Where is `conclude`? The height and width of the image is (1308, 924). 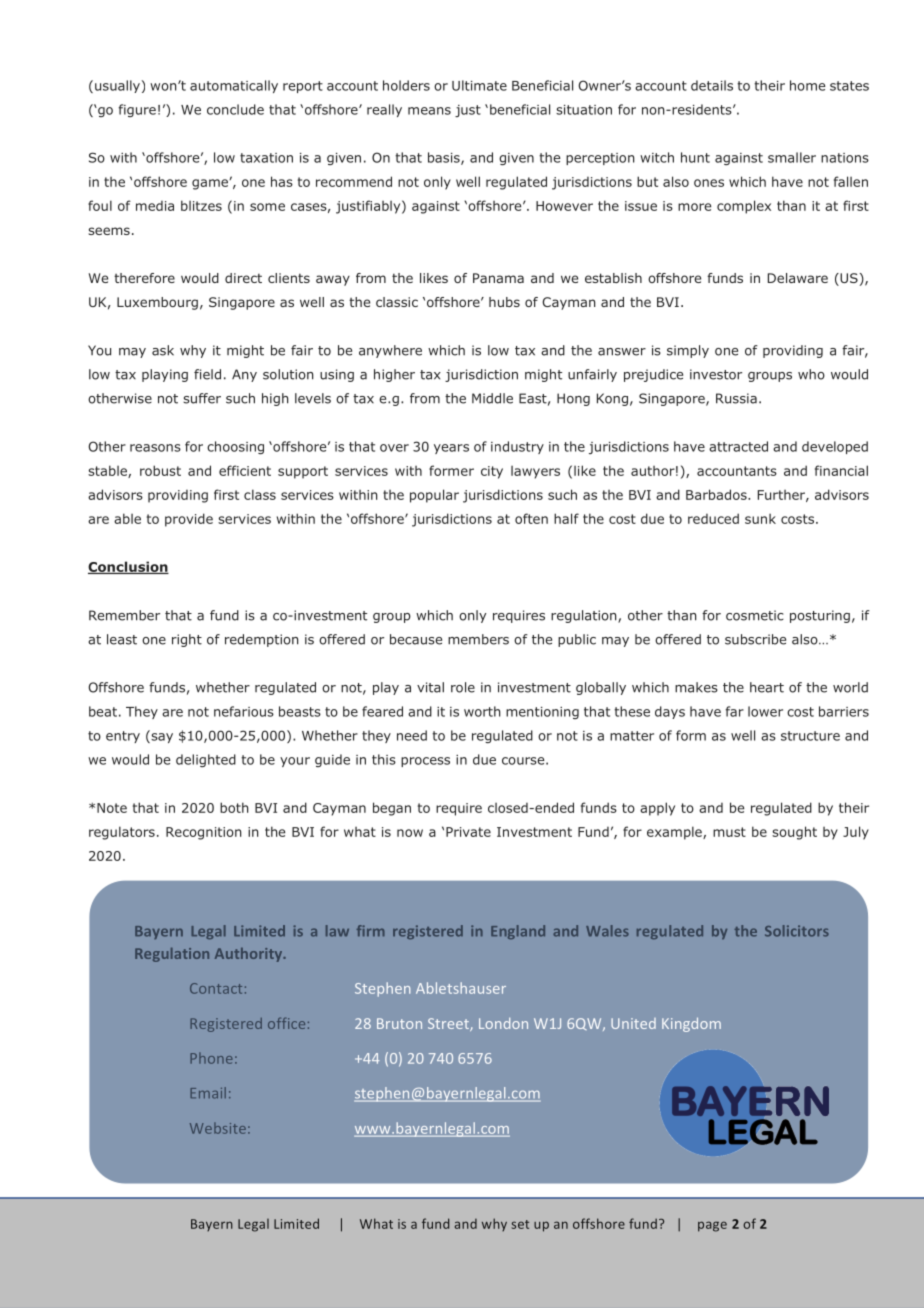
conclude is located at coordinates (235, 109).
